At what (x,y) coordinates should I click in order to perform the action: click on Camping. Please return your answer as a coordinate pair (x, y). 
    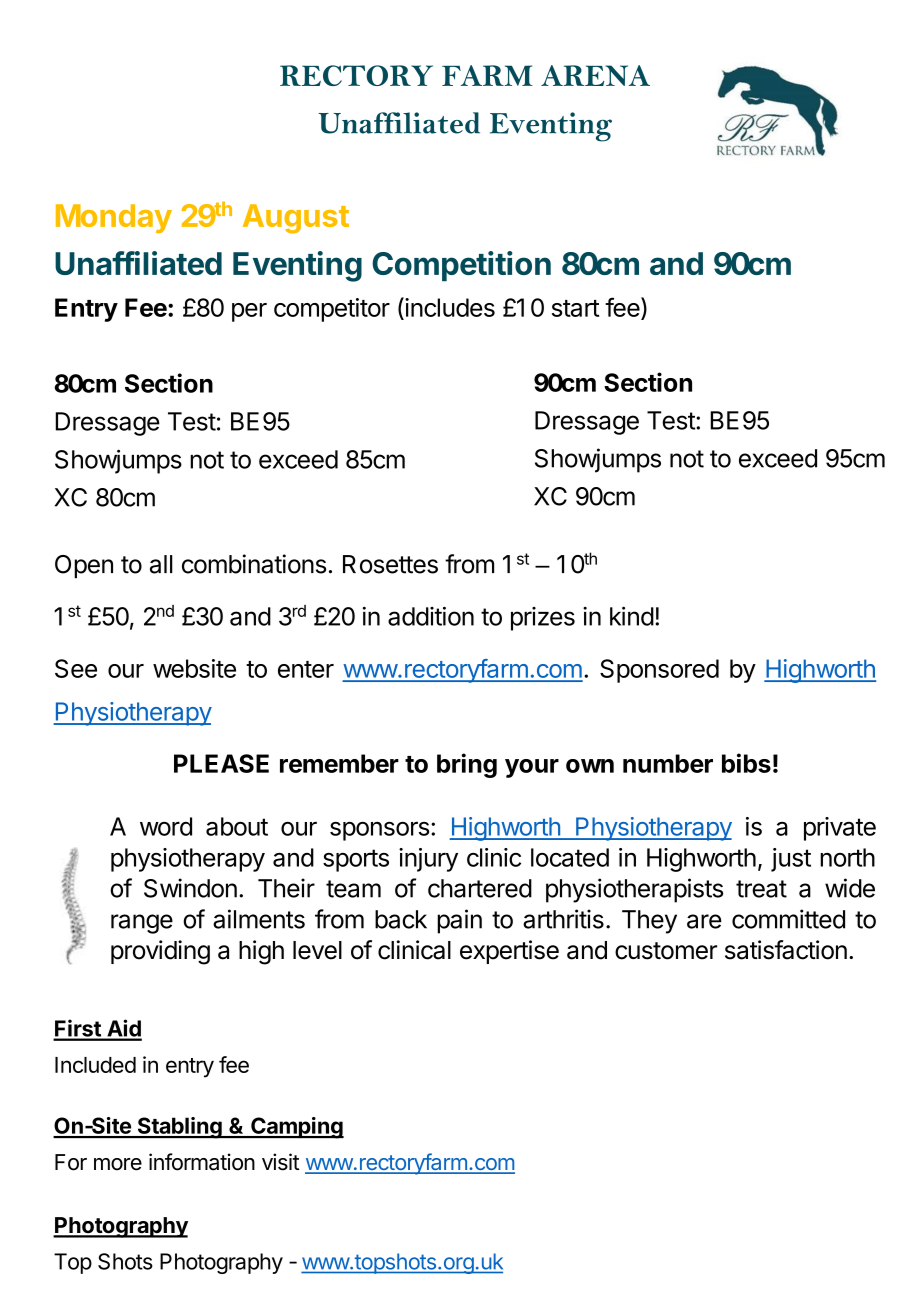
    Looking at the image, I should click on (296, 1128).
